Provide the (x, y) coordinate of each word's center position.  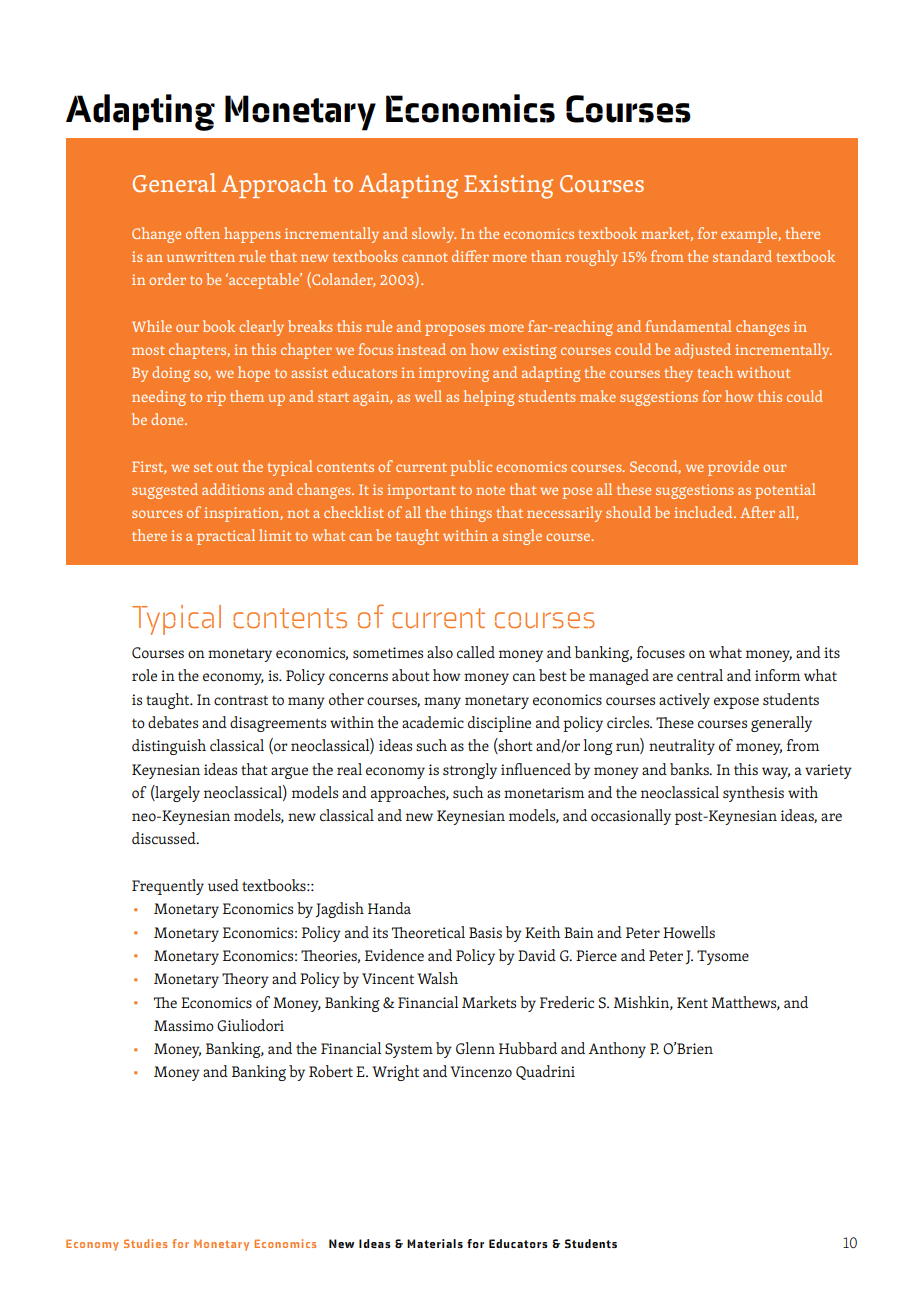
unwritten (201, 256)
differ (470, 256)
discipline (499, 724)
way (776, 773)
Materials (435, 1243)
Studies (145, 1243)
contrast (241, 700)
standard (742, 256)
